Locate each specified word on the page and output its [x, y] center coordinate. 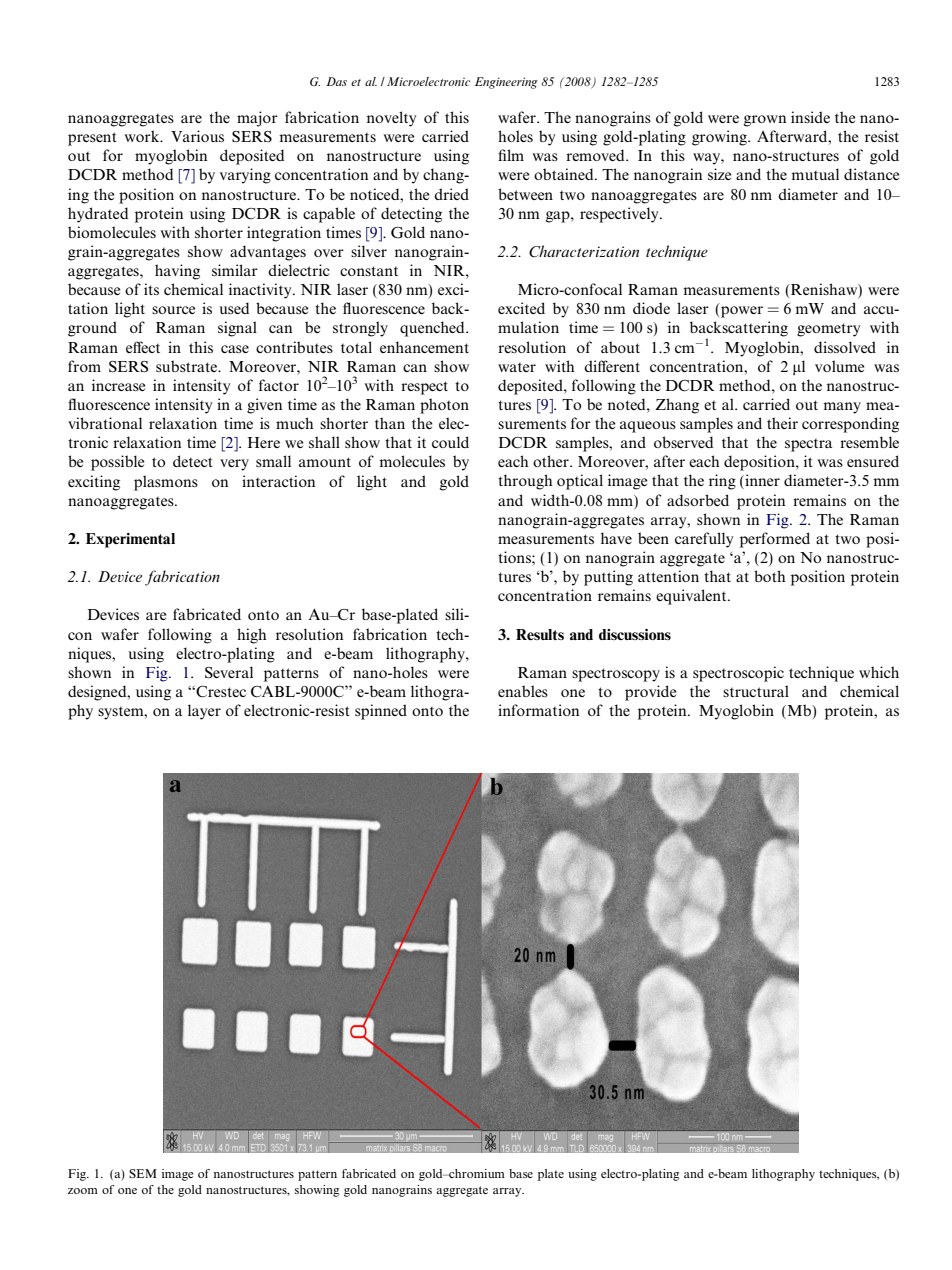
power [742, 312]
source [174, 310]
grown [765, 121]
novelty [391, 119]
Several [229, 672]
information [538, 710]
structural [756, 691]
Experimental [130, 540]
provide [651, 693]
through [525, 482]
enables [523, 691]
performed [775, 540]
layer [204, 712]
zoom [83, 1191]
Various [197, 136]
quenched [433, 329]
